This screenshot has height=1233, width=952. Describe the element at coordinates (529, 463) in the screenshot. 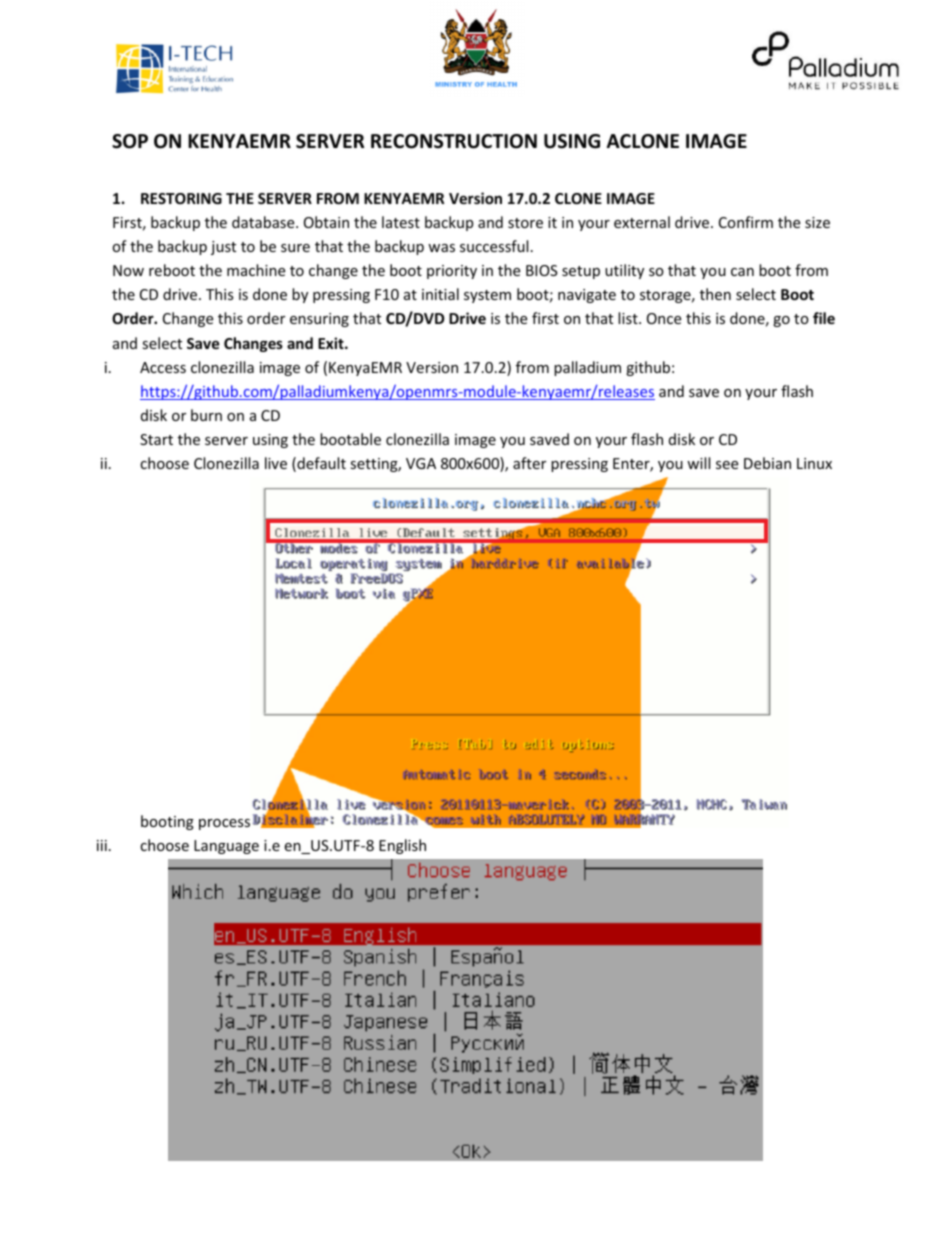

I see `after` at that location.
